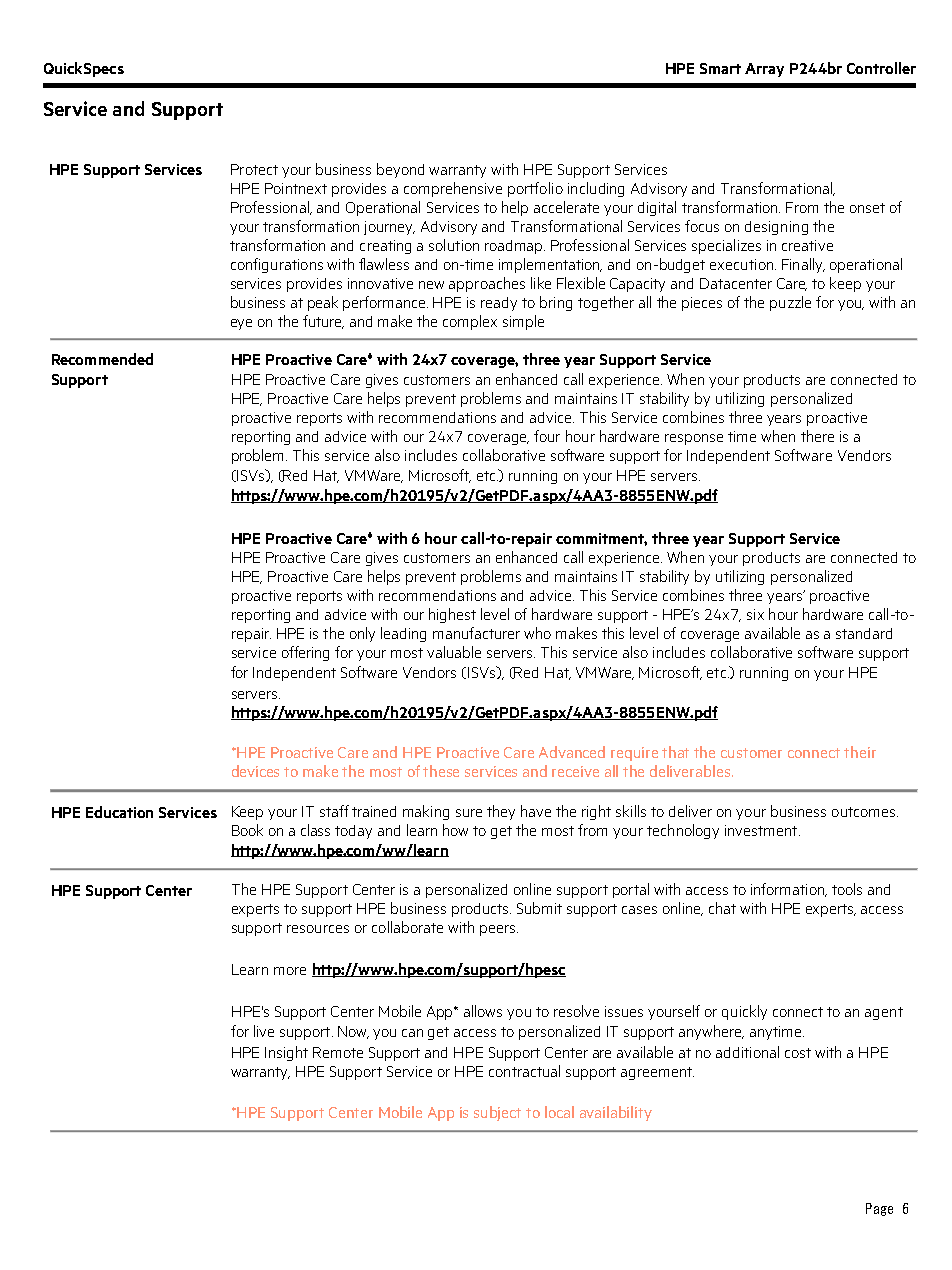 The image size is (952, 1270). What do you see at coordinates (453, 189) in the page?
I see `comprehensive` at bounding box center [453, 189].
